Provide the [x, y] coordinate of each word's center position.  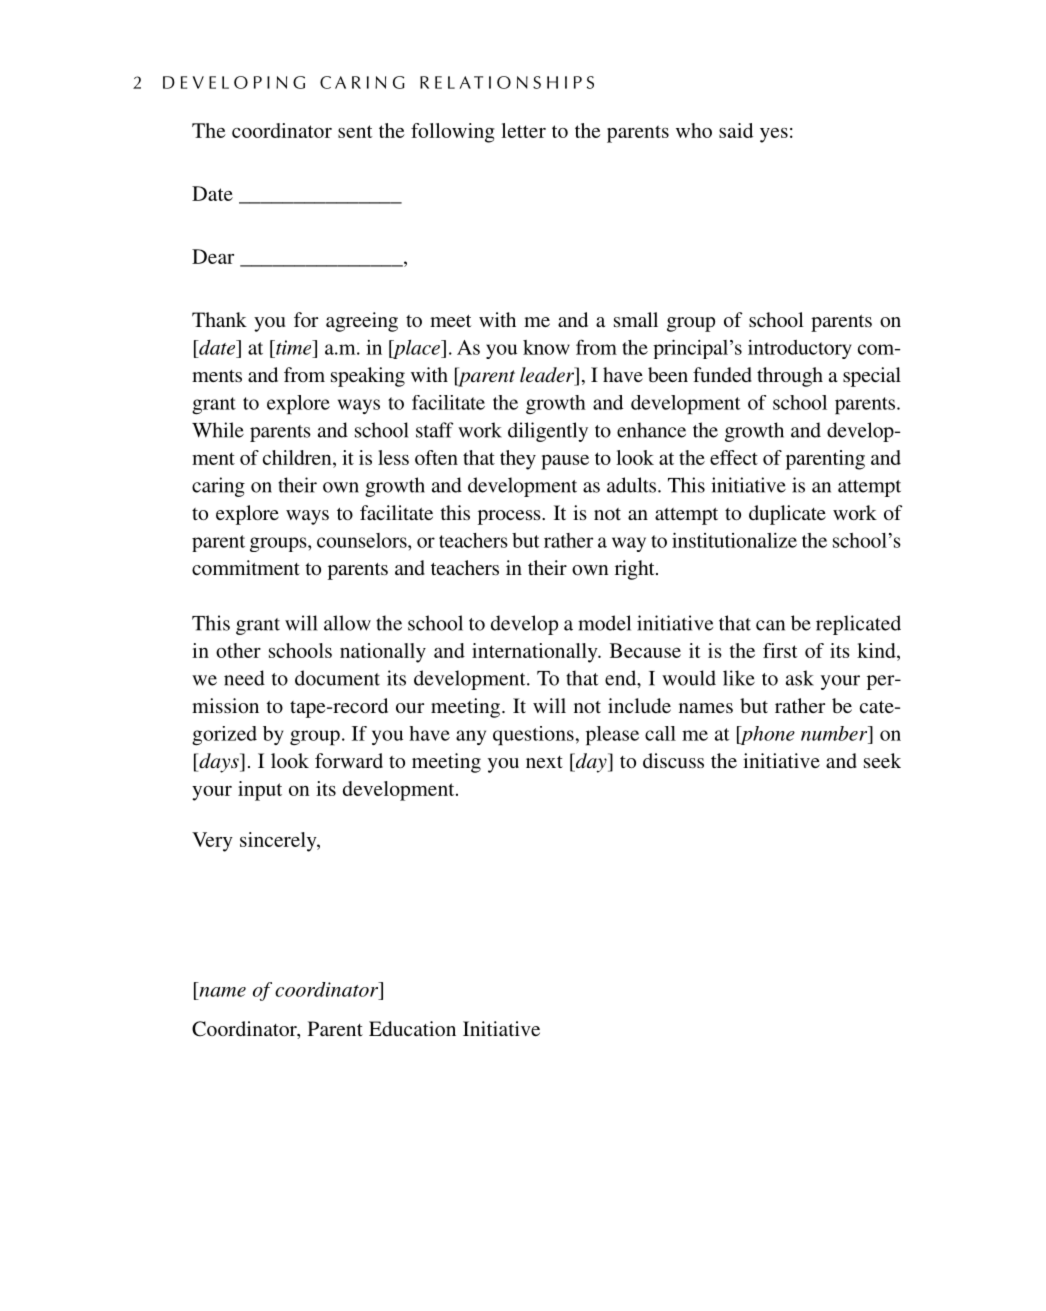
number [835, 733]
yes [774, 135]
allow [347, 623]
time [294, 347]
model [604, 623]
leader [548, 376]
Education [412, 1028]
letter [523, 130]
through [790, 377]
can [770, 625]
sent [355, 131]
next [544, 762]
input [260, 791]
